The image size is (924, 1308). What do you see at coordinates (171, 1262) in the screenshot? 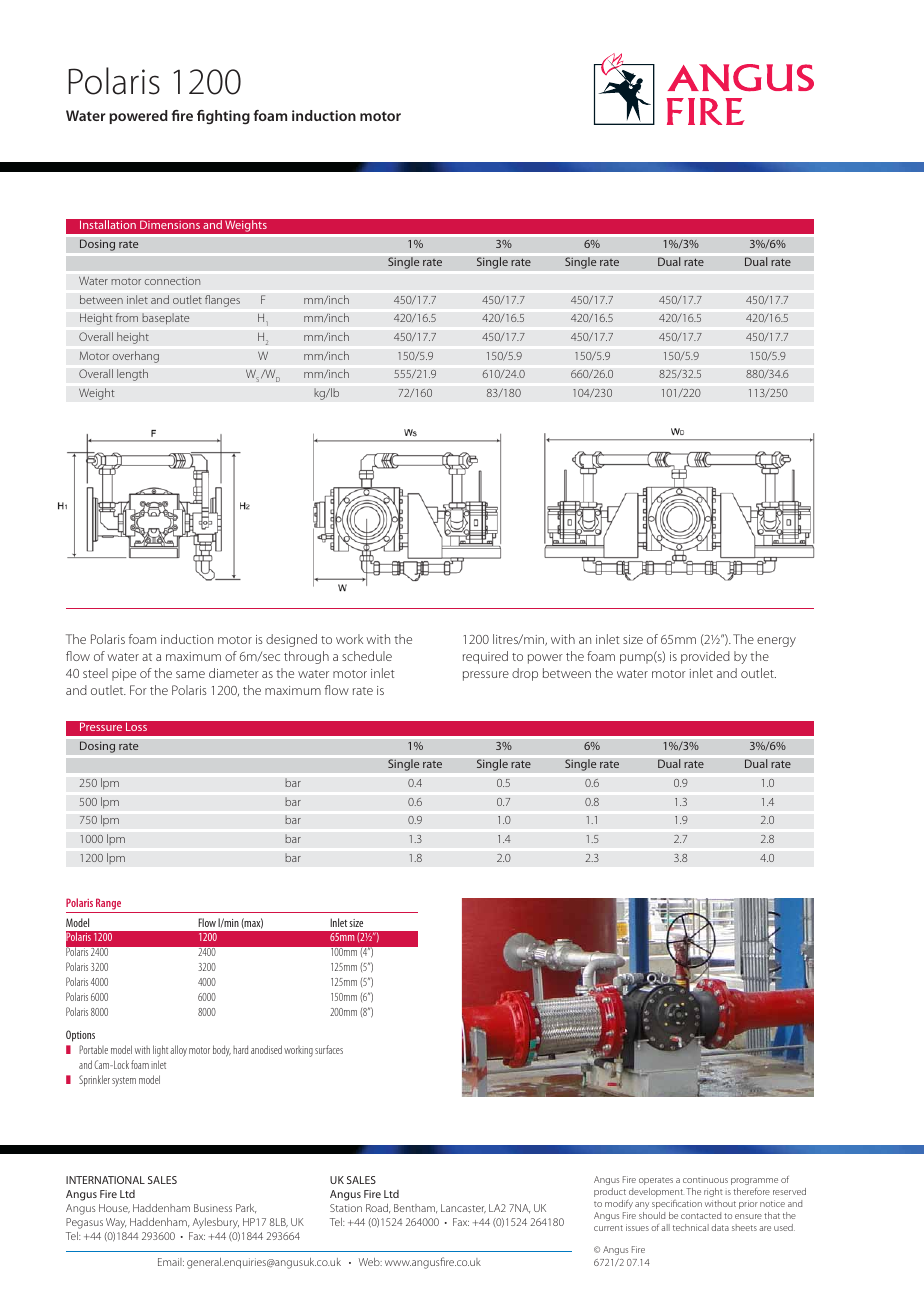
I see `Email` at bounding box center [171, 1262].
